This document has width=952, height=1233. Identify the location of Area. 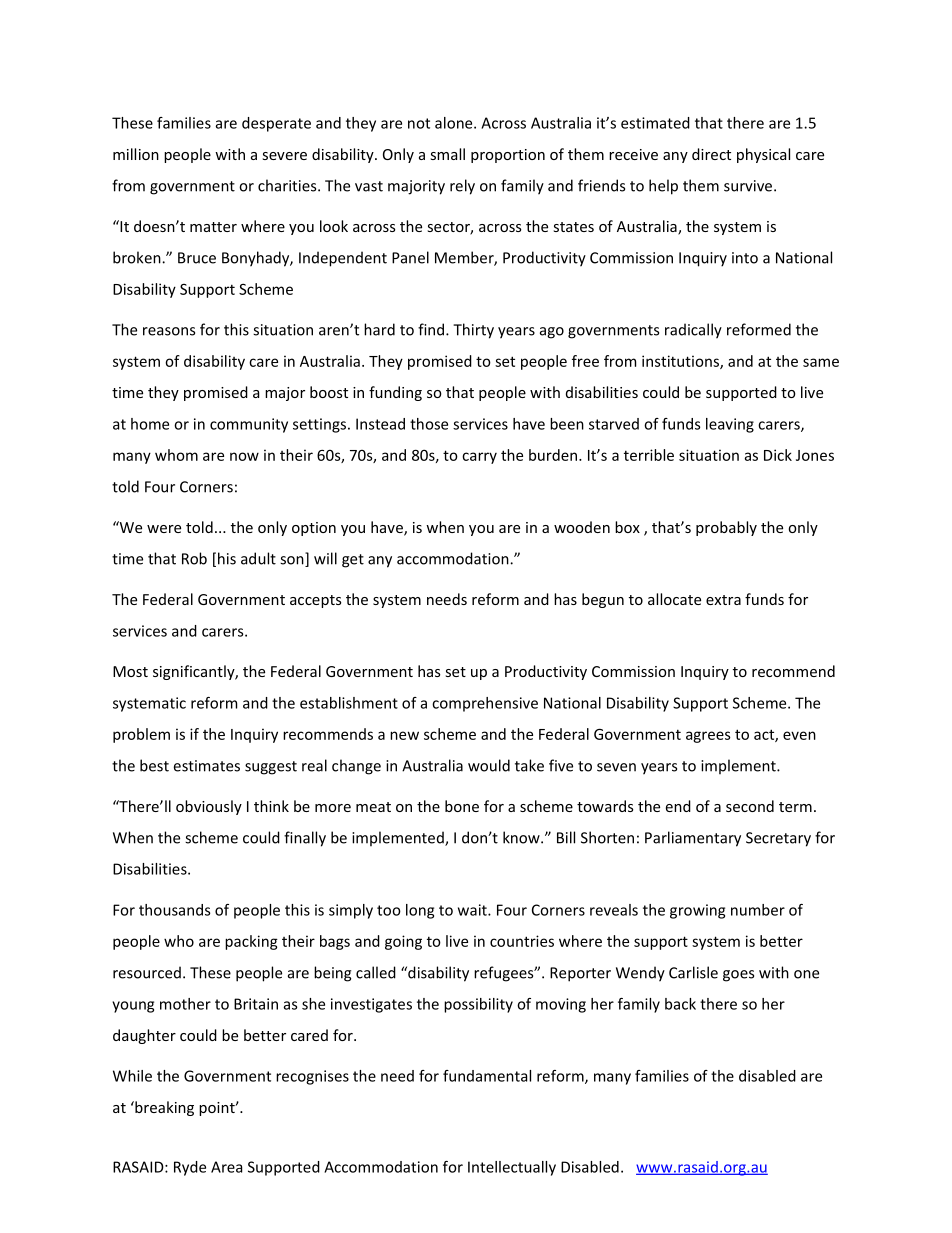
(226, 1167).
